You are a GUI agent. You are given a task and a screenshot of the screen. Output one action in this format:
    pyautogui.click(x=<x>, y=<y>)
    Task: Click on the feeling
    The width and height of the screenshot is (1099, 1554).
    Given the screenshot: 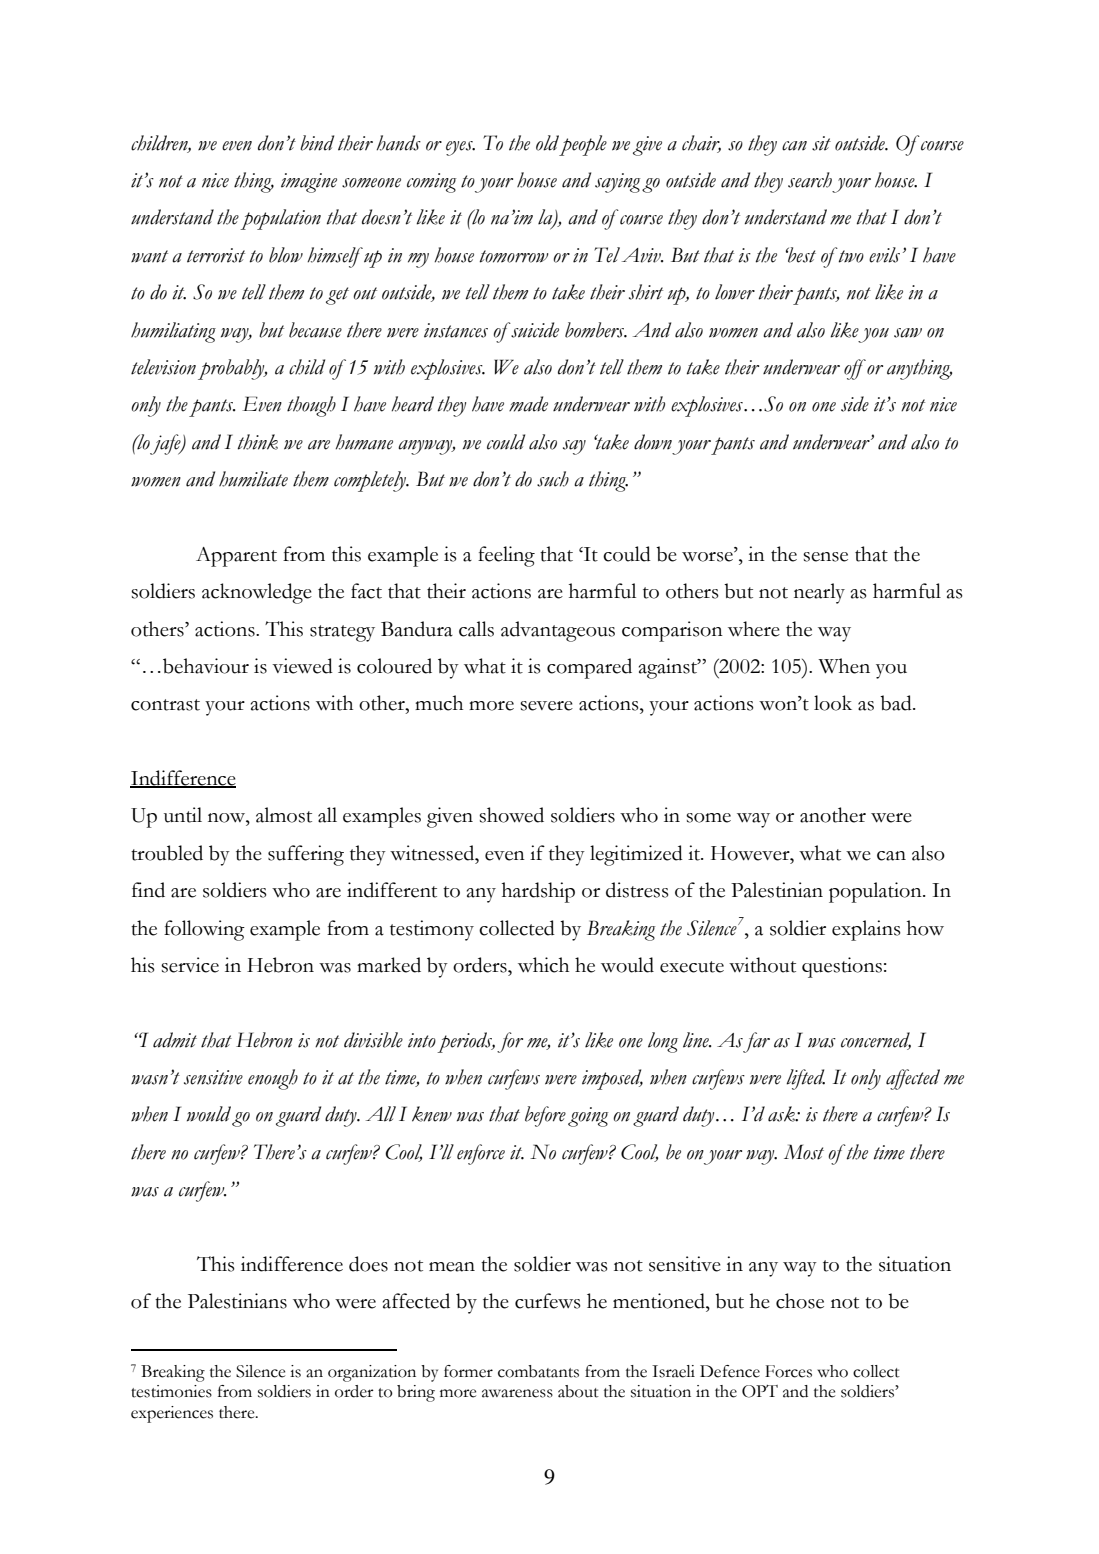 What is the action you would take?
    pyautogui.click(x=506, y=556)
